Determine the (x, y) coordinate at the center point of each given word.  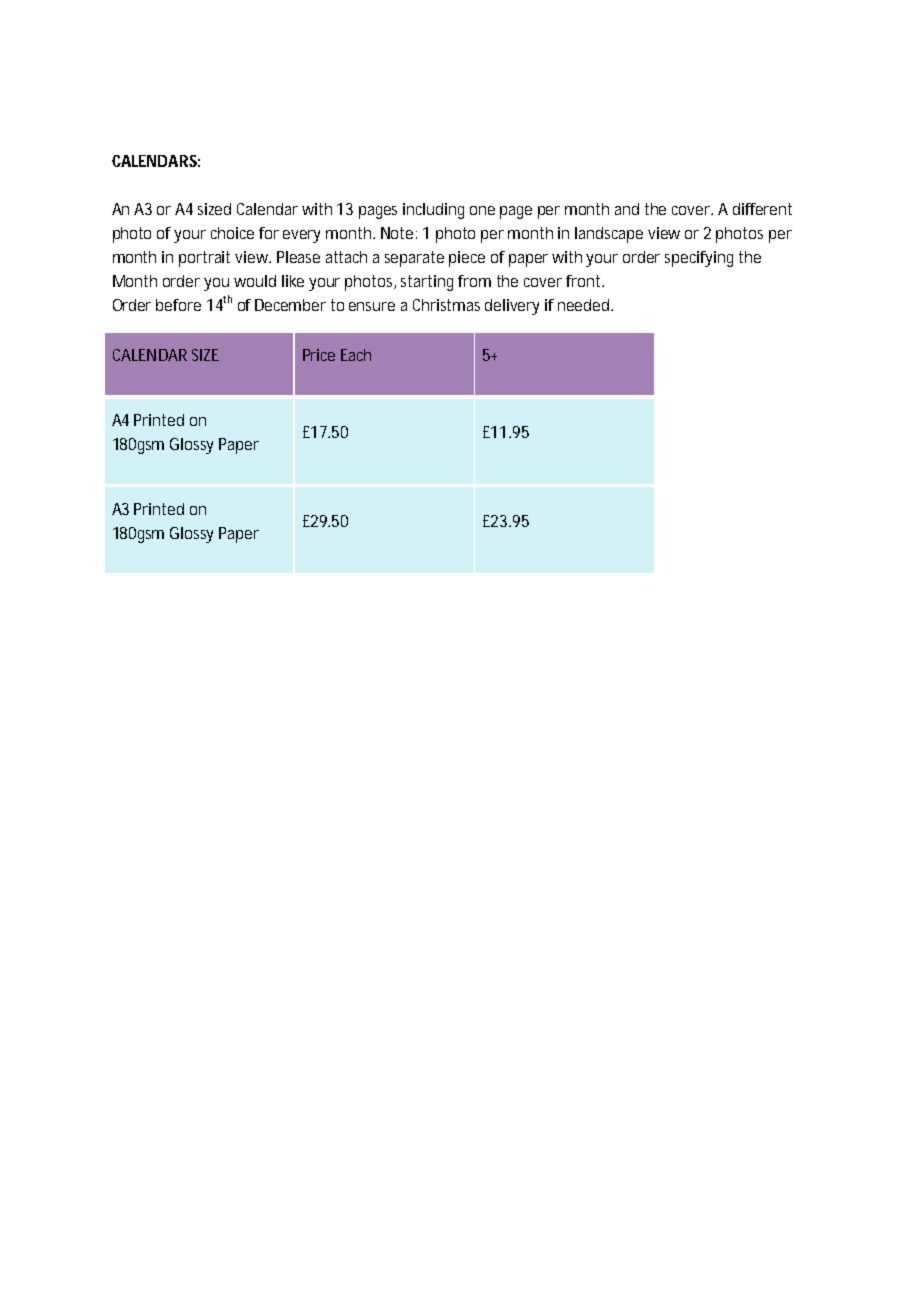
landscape (609, 235)
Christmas (446, 305)
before (178, 305)
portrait (204, 259)
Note (397, 233)
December (290, 305)
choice (232, 233)
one (482, 210)
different (762, 209)
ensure (372, 306)
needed (583, 305)
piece (467, 259)
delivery (512, 307)
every (301, 236)
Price (319, 355)
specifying (699, 259)
